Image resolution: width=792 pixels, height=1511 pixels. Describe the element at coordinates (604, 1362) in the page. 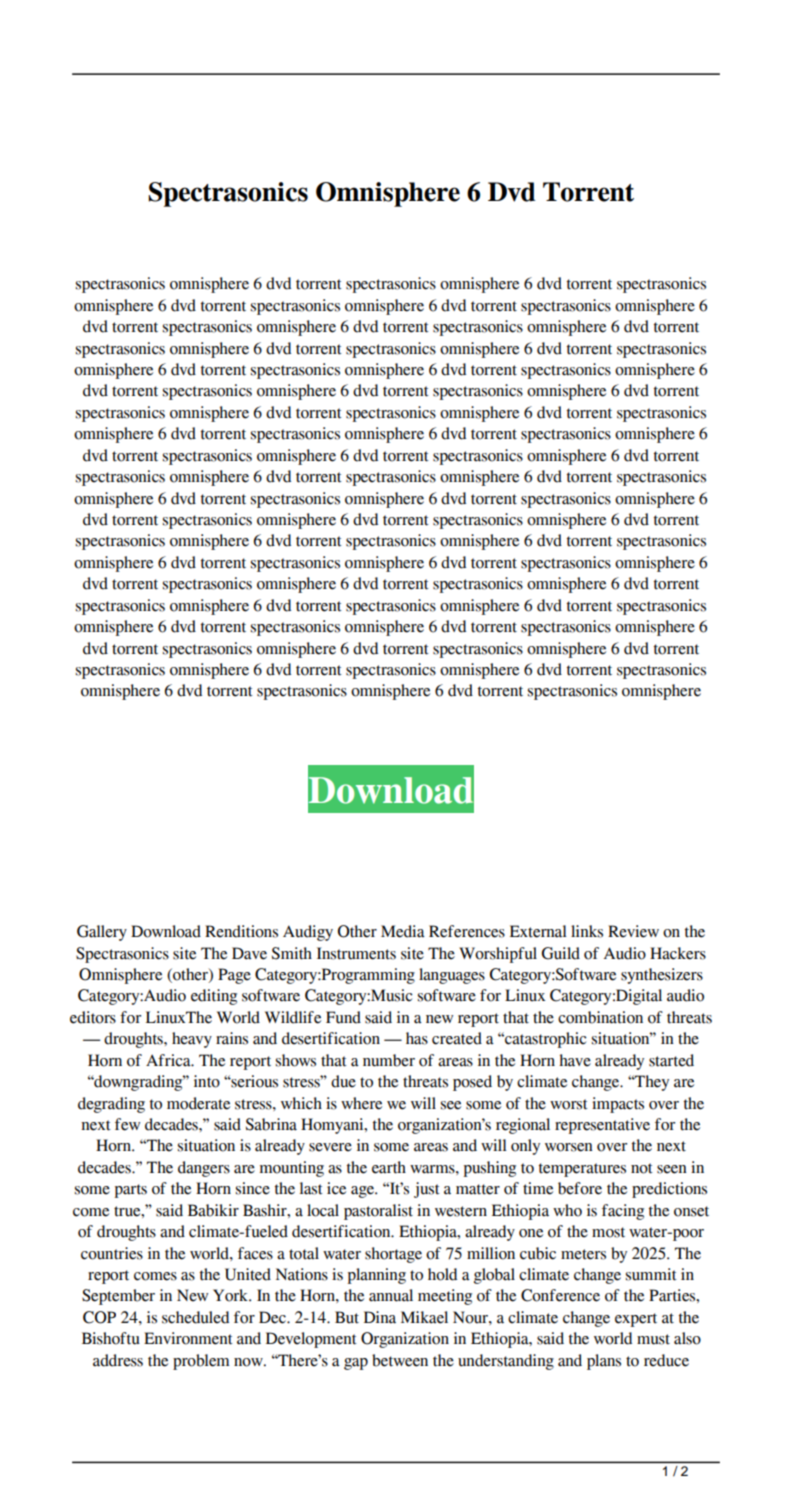

I see `plans` at that location.
